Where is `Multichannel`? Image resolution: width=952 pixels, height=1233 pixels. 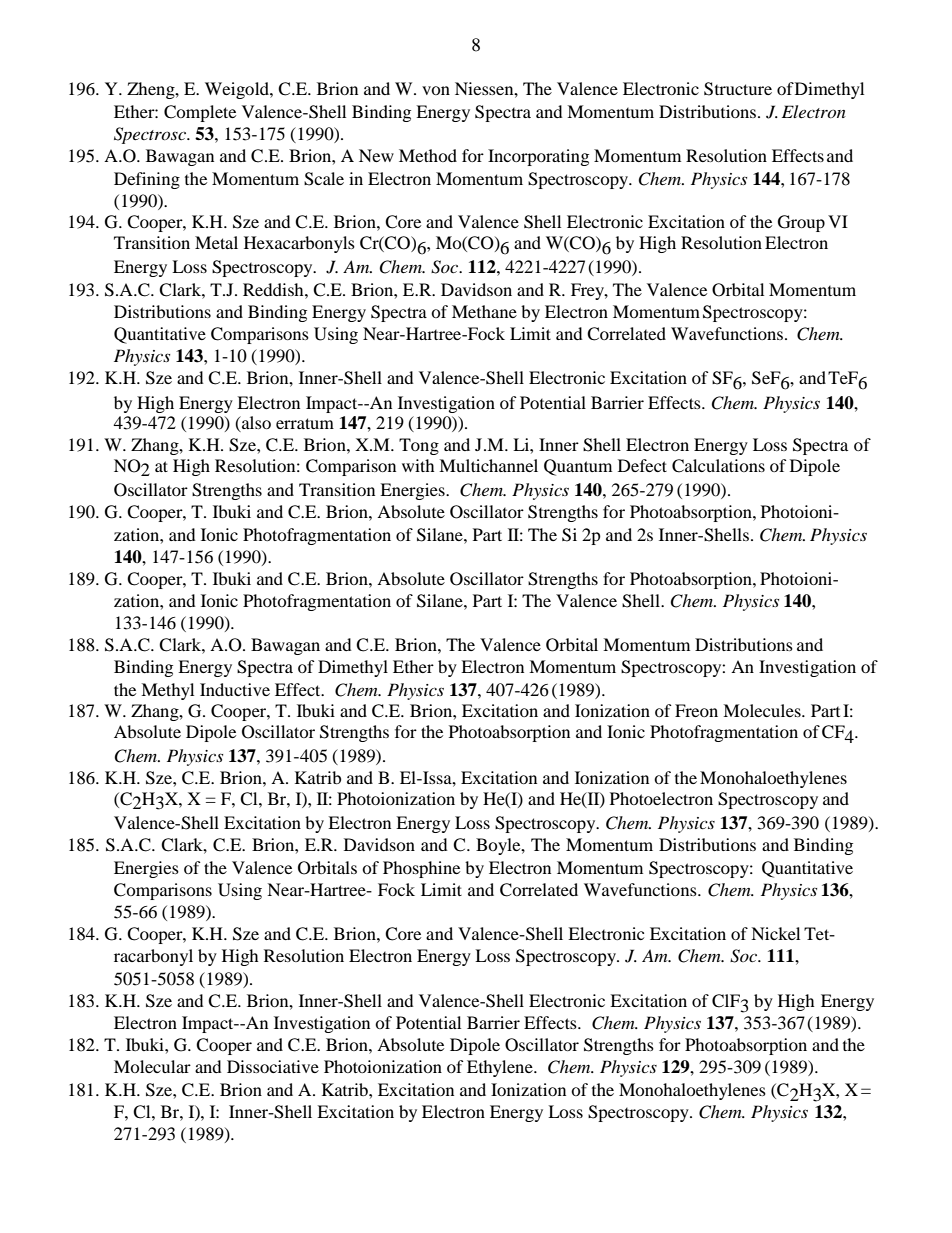
Multichannel is located at coordinates (488, 465).
